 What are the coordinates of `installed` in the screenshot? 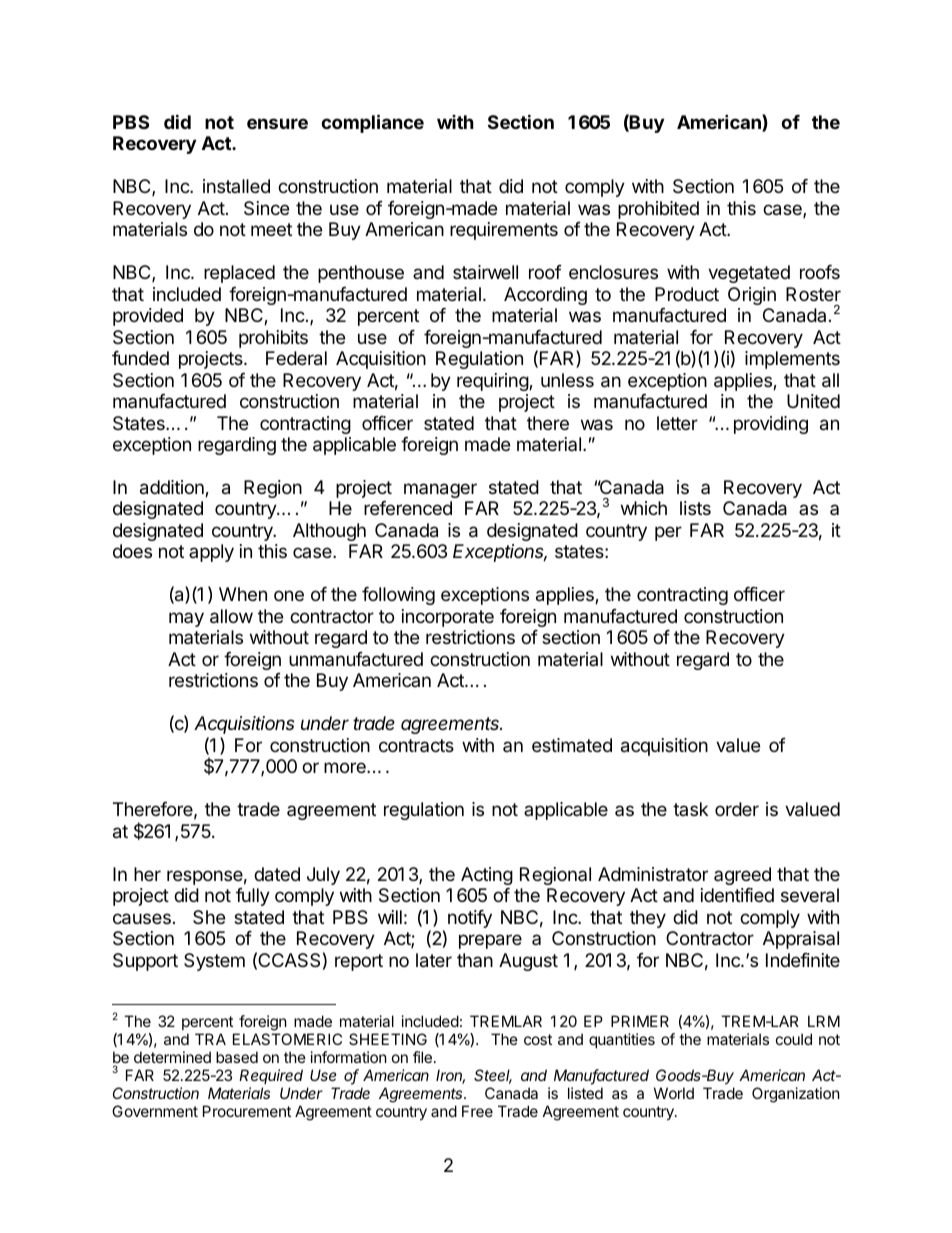 It's located at (236, 186).
